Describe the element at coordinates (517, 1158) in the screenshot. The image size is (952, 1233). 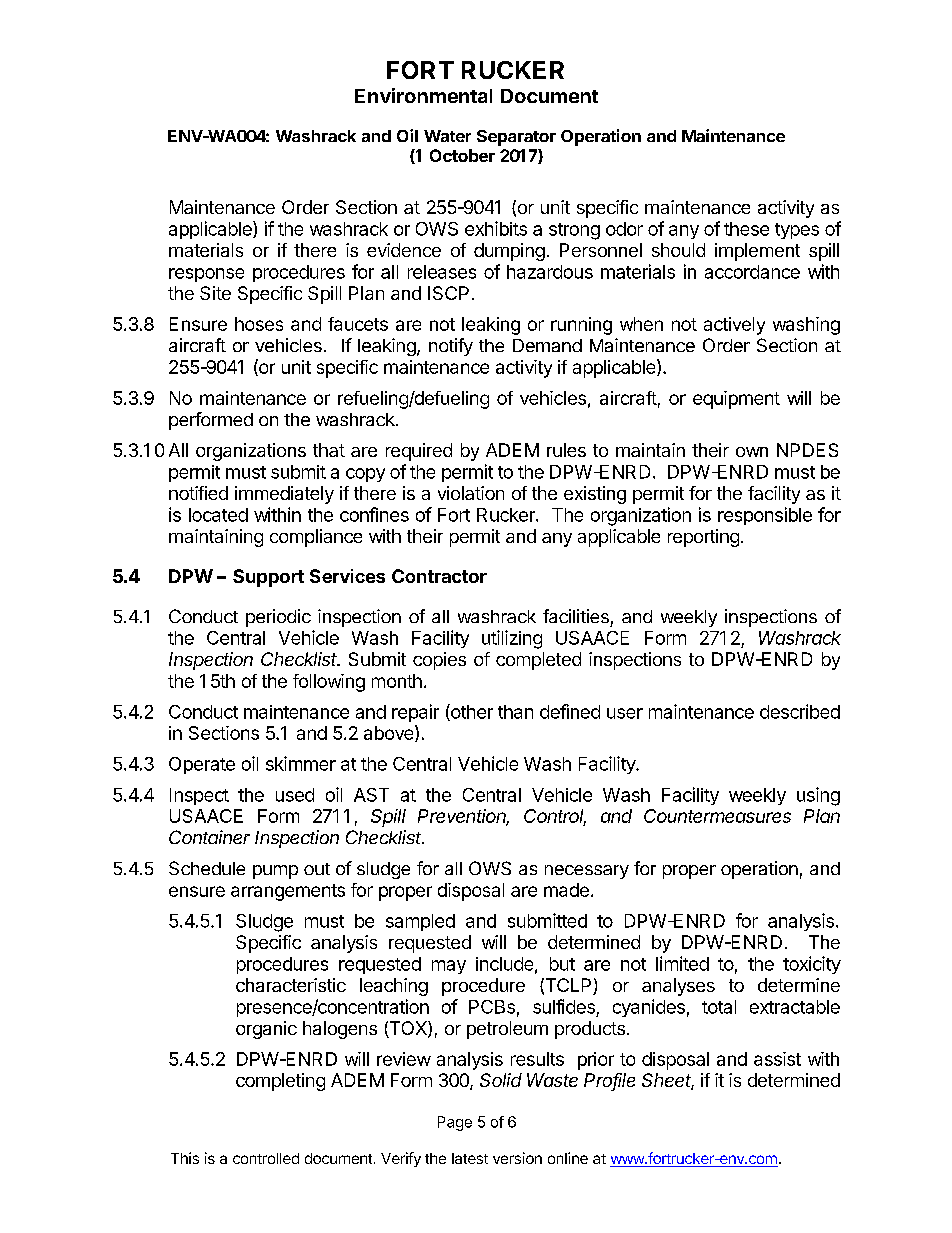
I see `version` at that location.
